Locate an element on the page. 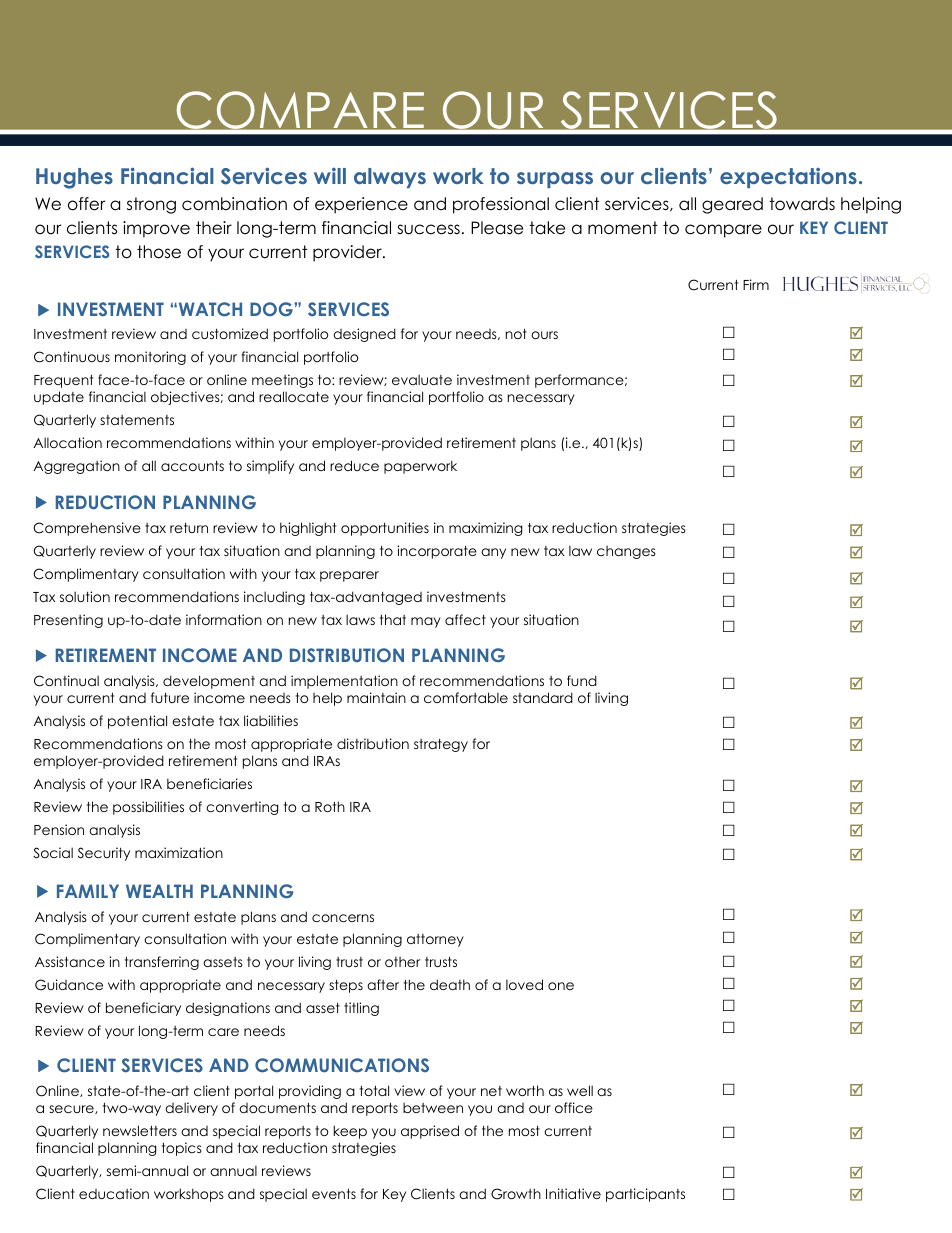  participants is located at coordinates (645, 1195).
